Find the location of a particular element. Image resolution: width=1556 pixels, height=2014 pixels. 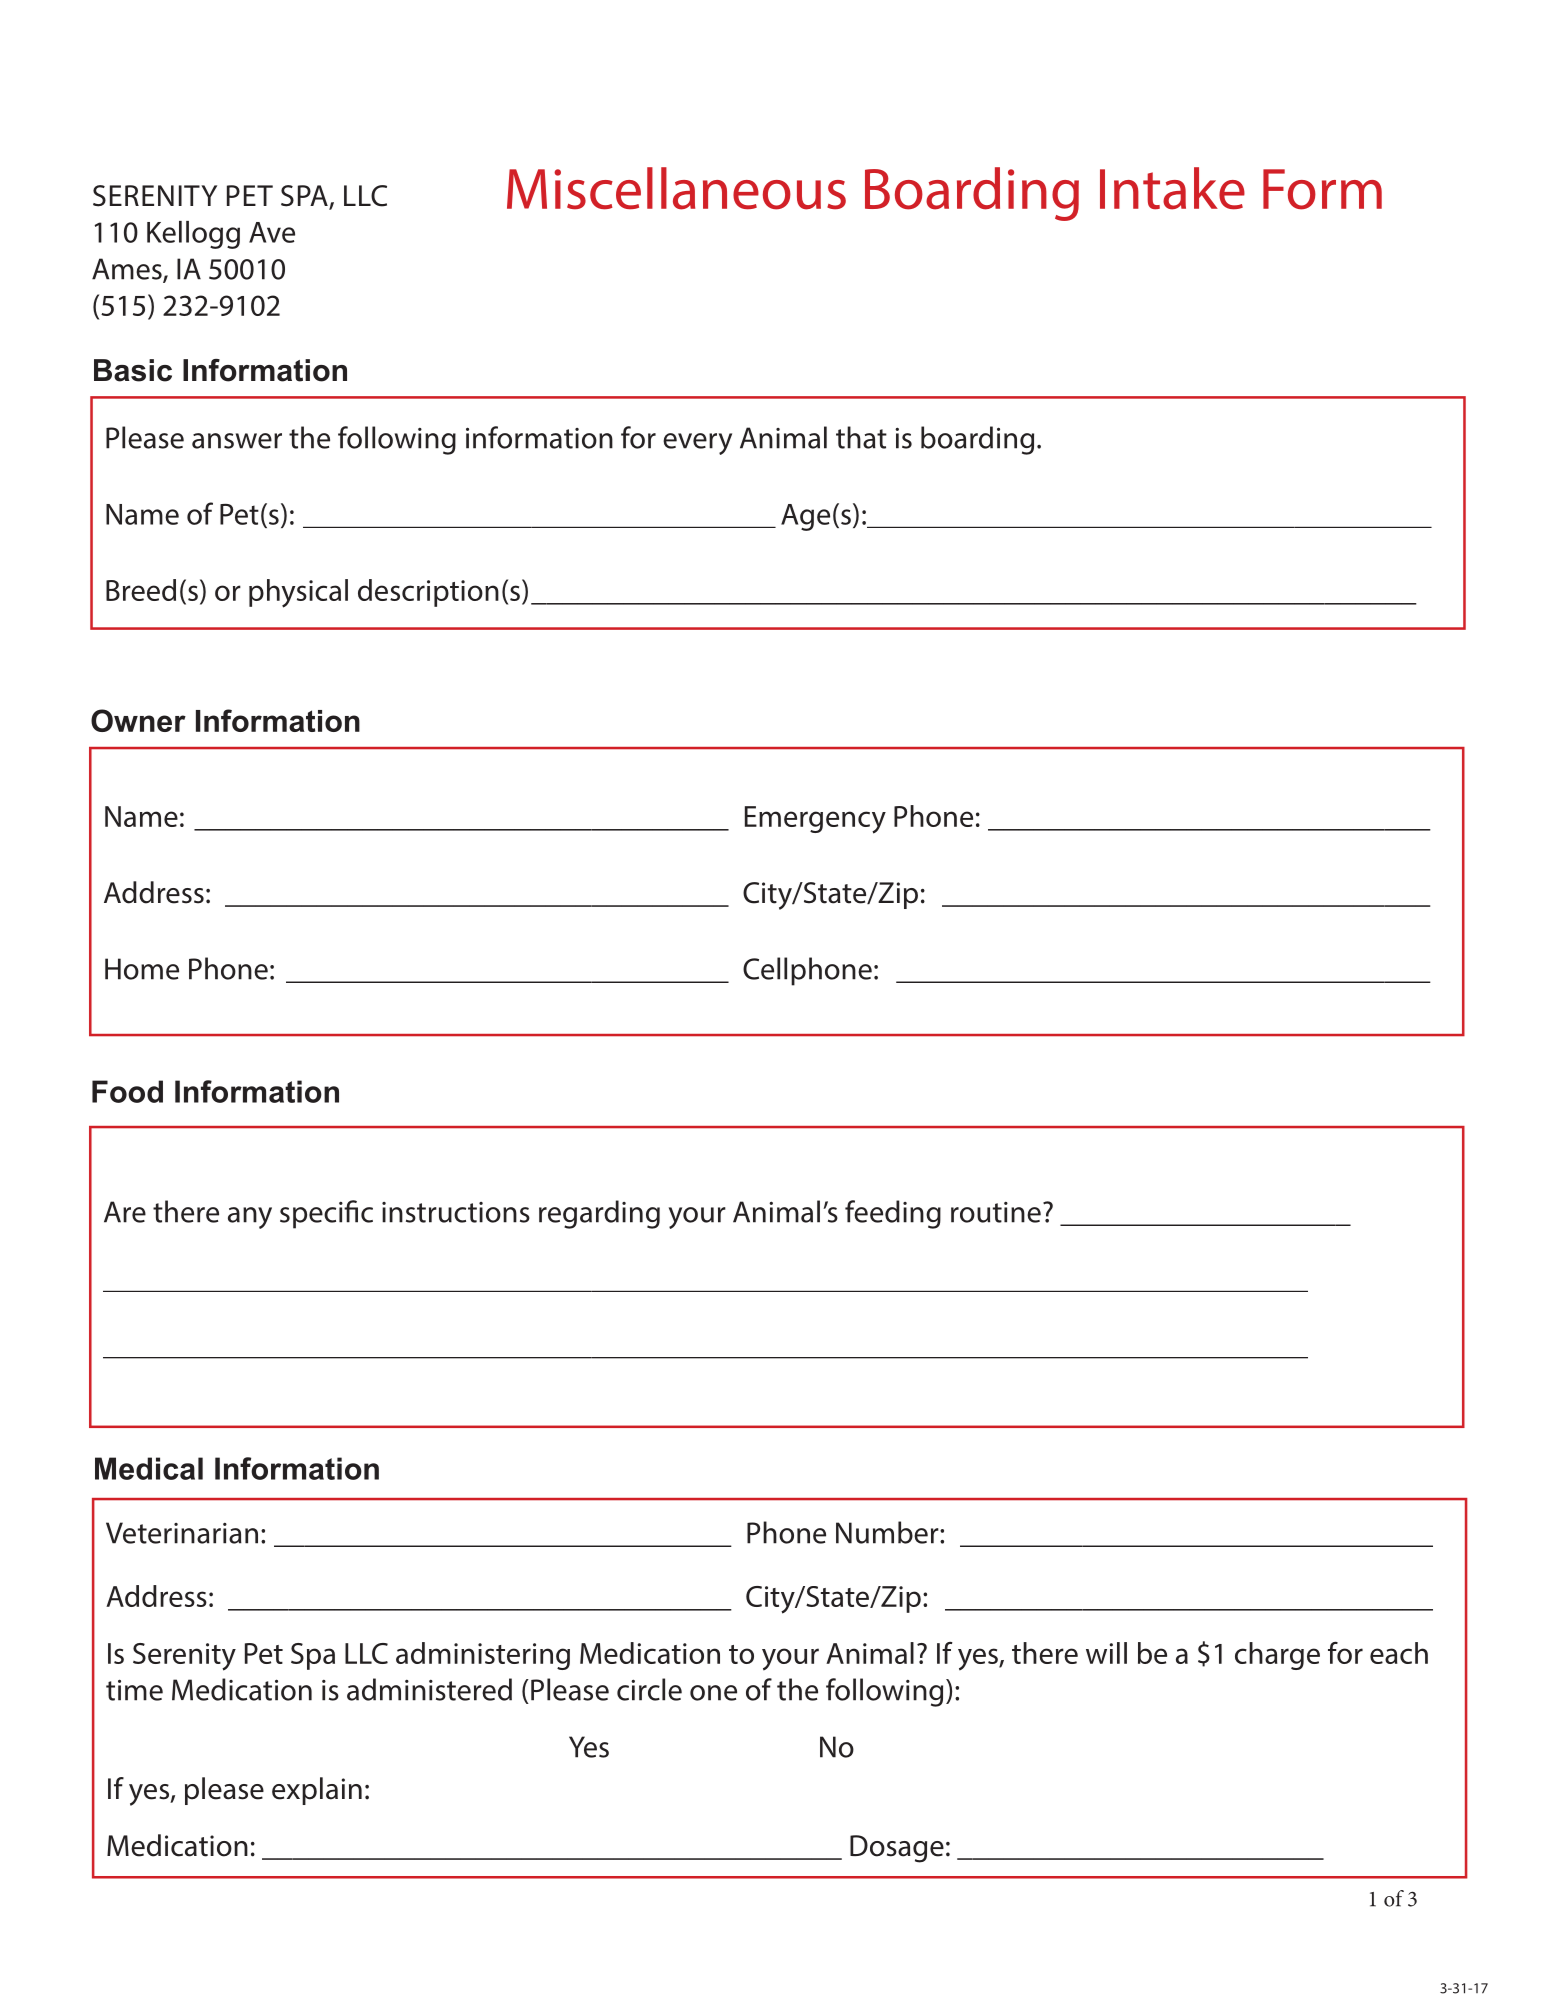

explain is located at coordinates (317, 1791).
